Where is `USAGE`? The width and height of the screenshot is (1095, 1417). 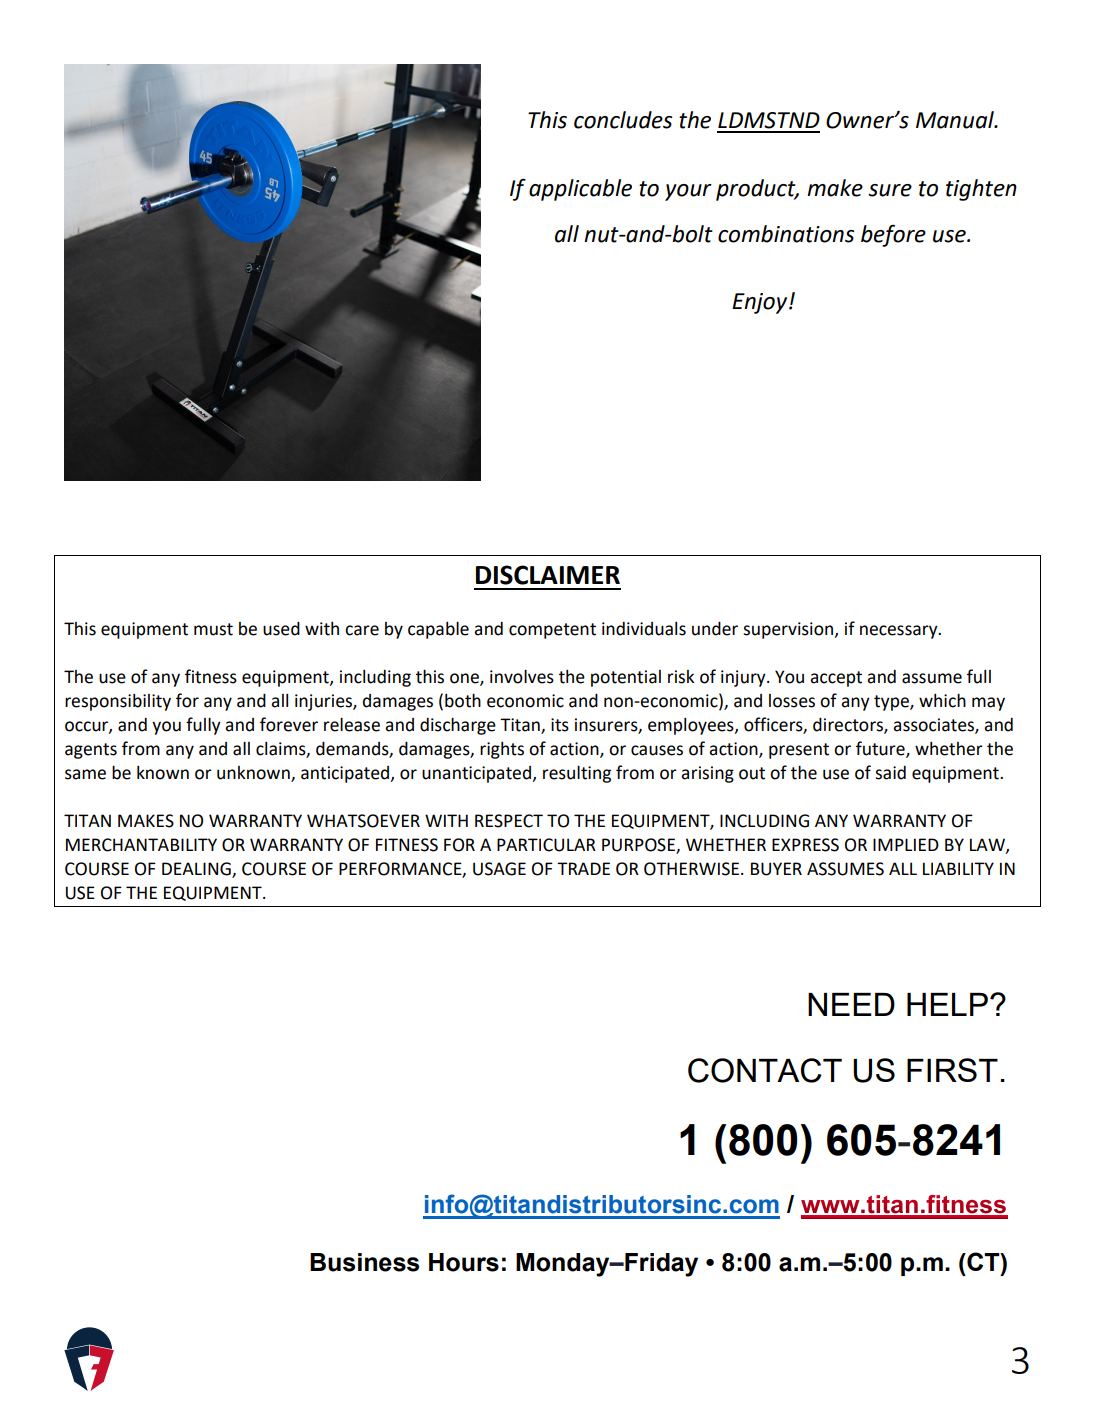 USAGE is located at coordinates (499, 869).
